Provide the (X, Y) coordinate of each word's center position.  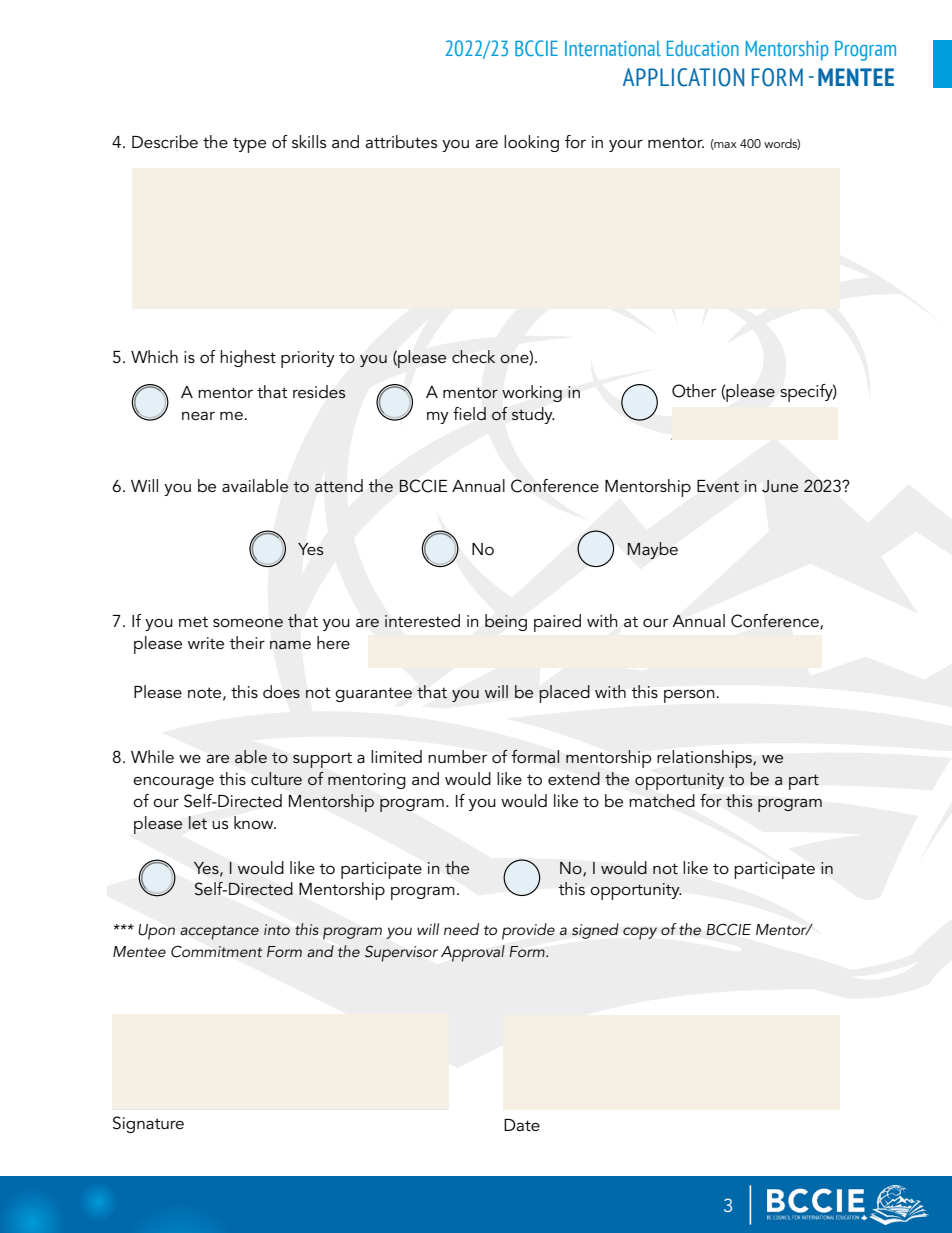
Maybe (653, 550)
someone (248, 623)
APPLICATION (683, 77)
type (249, 145)
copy (640, 933)
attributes (401, 141)
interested (422, 620)
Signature (148, 1124)
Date (522, 1125)
